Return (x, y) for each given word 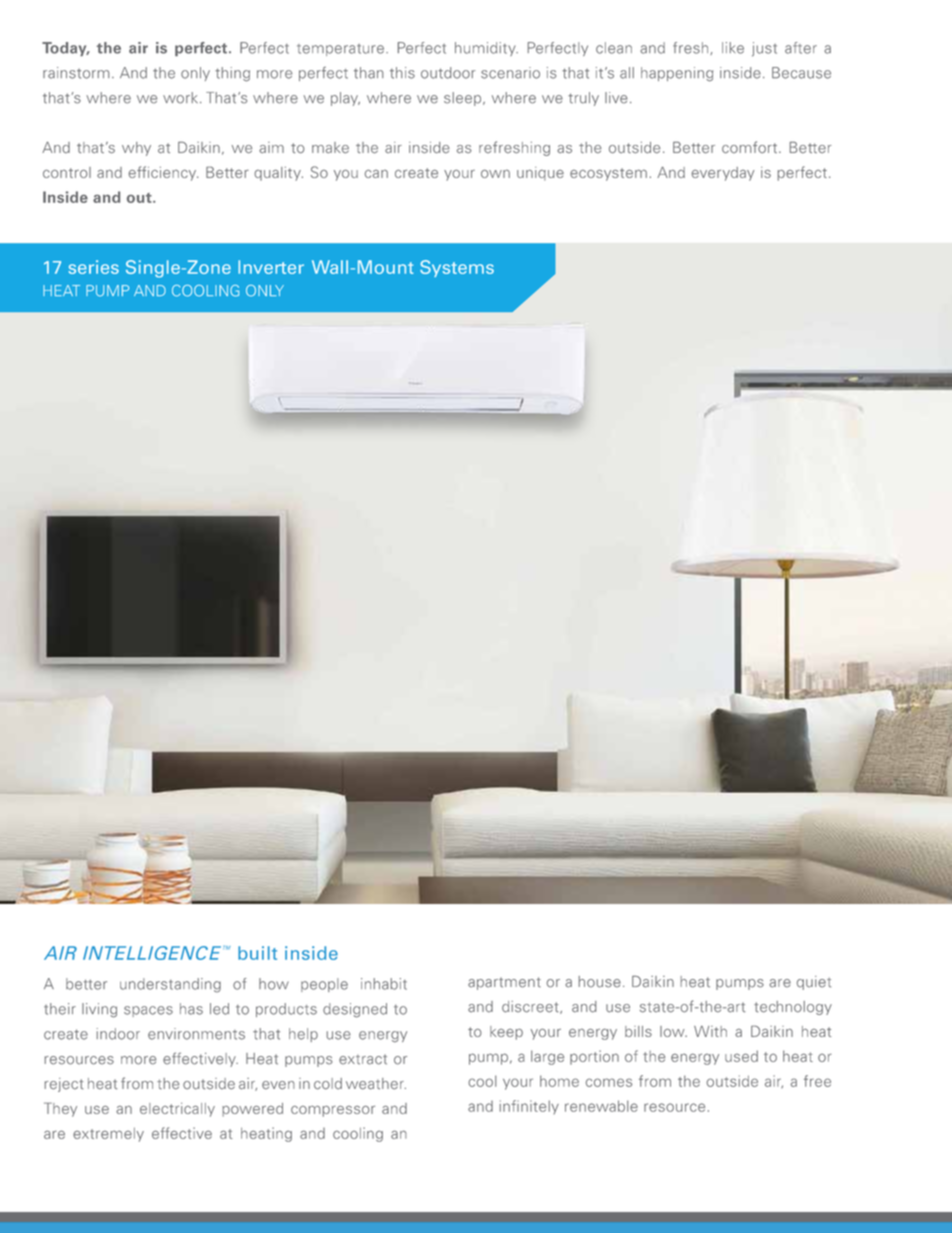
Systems (457, 268)
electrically (177, 1110)
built (257, 953)
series (93, 267)
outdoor (448, 73)
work (180, 98)
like (733, 48)
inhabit (384, 984)
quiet (814, 983)
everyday (723, 174)
